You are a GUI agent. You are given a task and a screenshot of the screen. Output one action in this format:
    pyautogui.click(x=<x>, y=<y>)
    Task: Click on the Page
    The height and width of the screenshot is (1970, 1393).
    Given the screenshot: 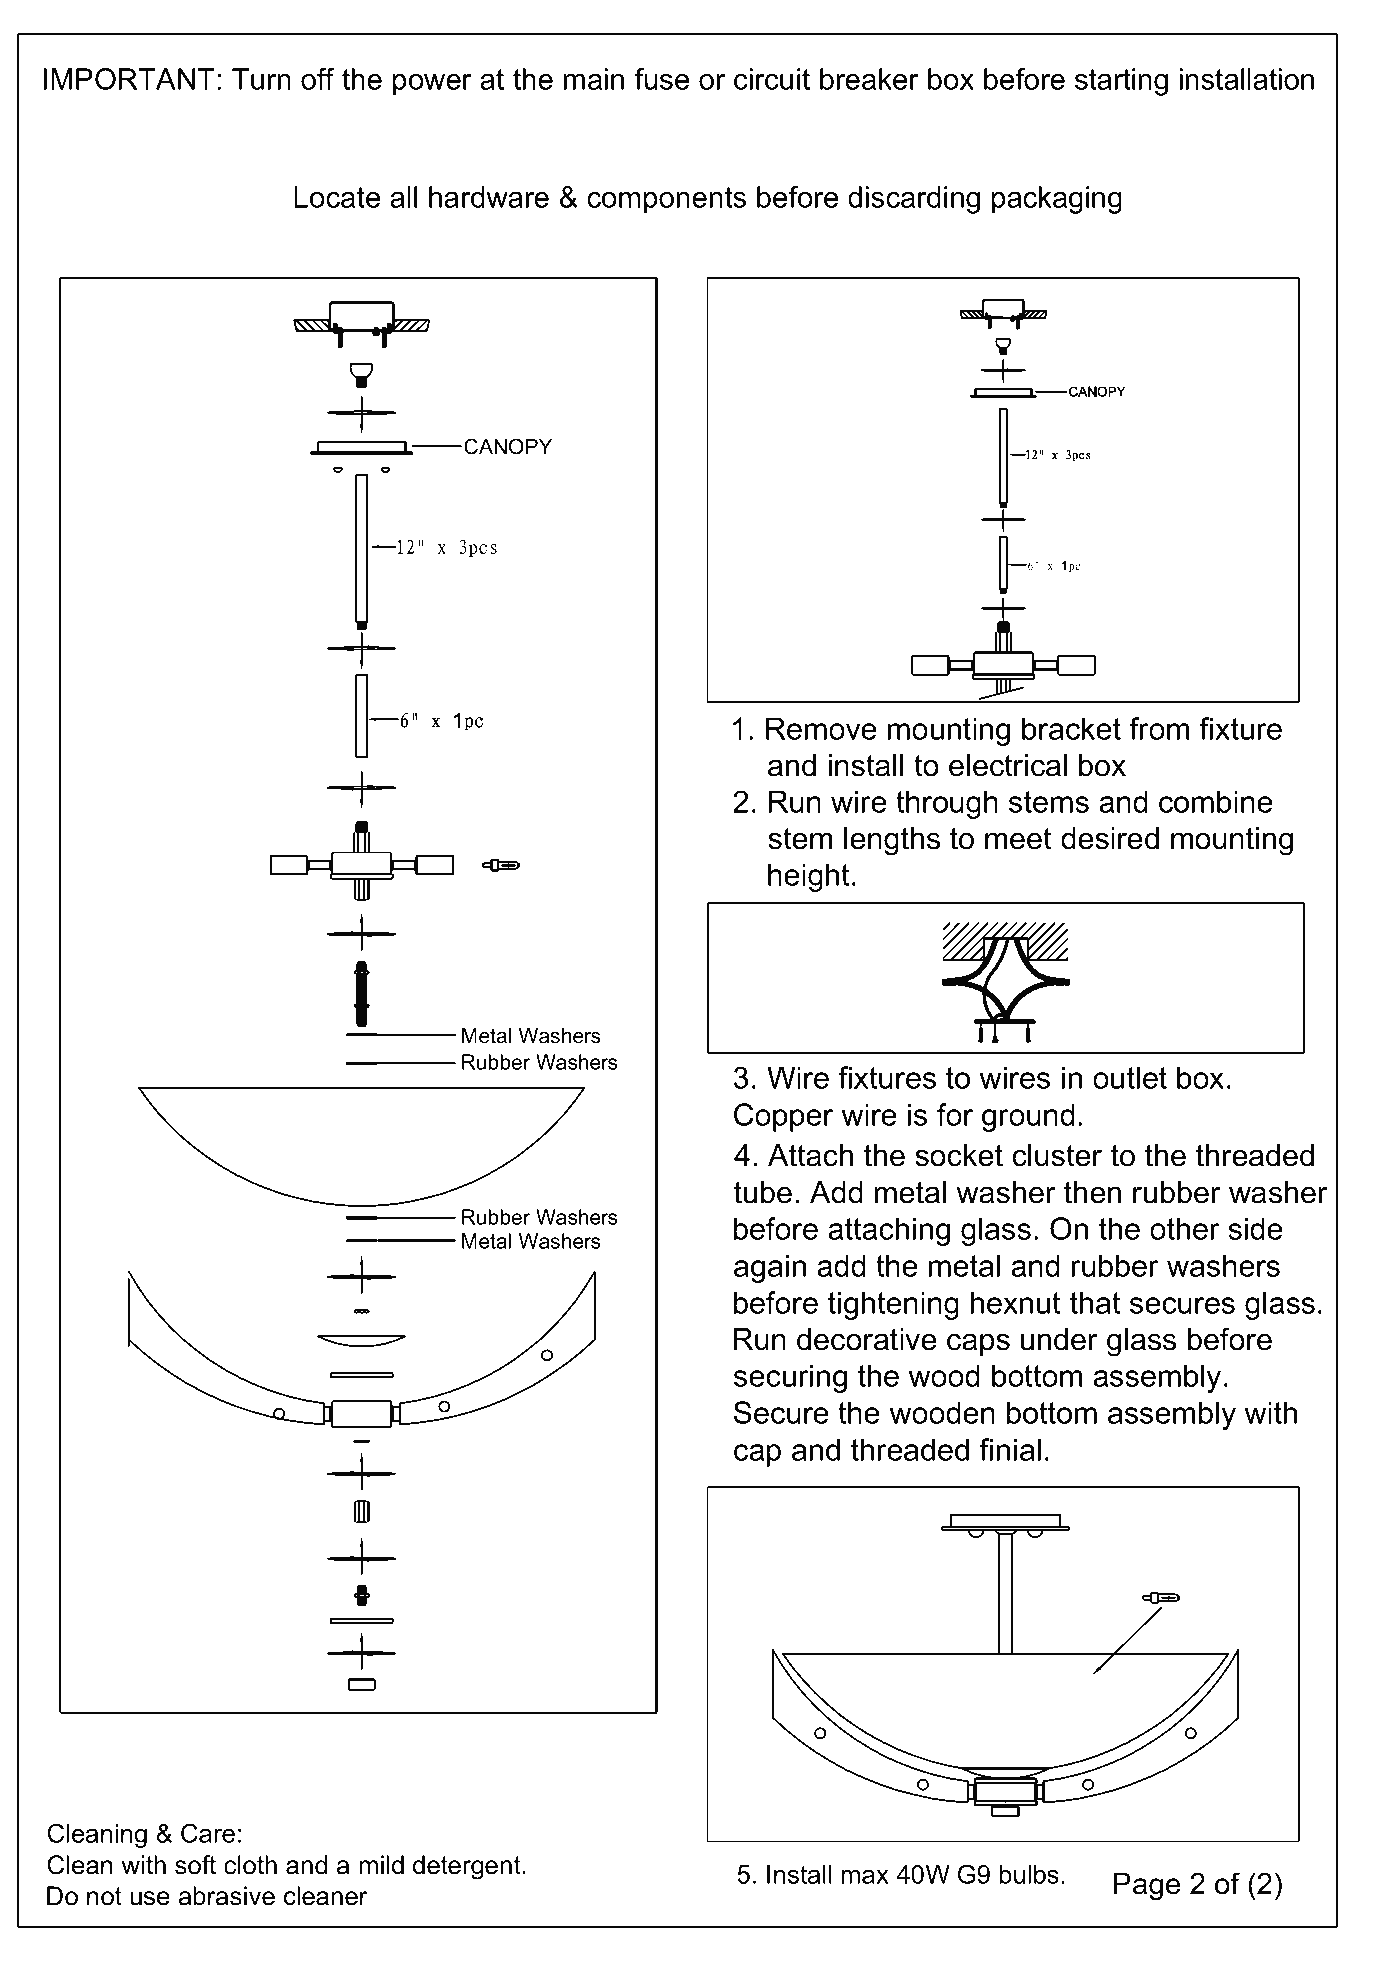 What is the action you would take?
    pyautogui.click(x=1147, y=1886)
